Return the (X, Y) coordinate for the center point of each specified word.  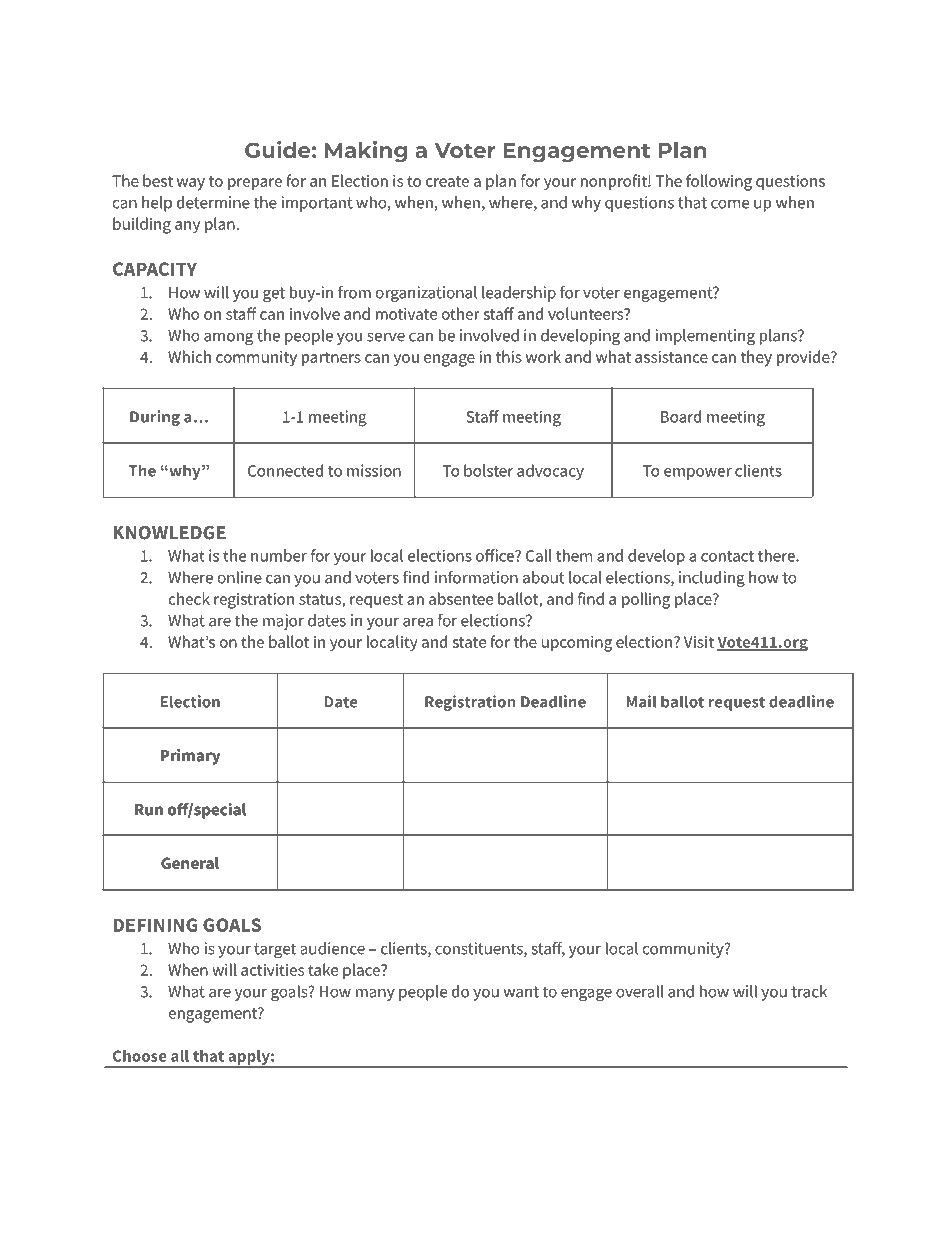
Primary (191, 757)
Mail (641, 701)
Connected (285, 470)
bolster (488, 470)
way (191, 184)
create (447, 181)
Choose (140, 1056)
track (809, 991)
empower (698, 474)
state (469, 642)
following (719, 182)
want (521, 992)
